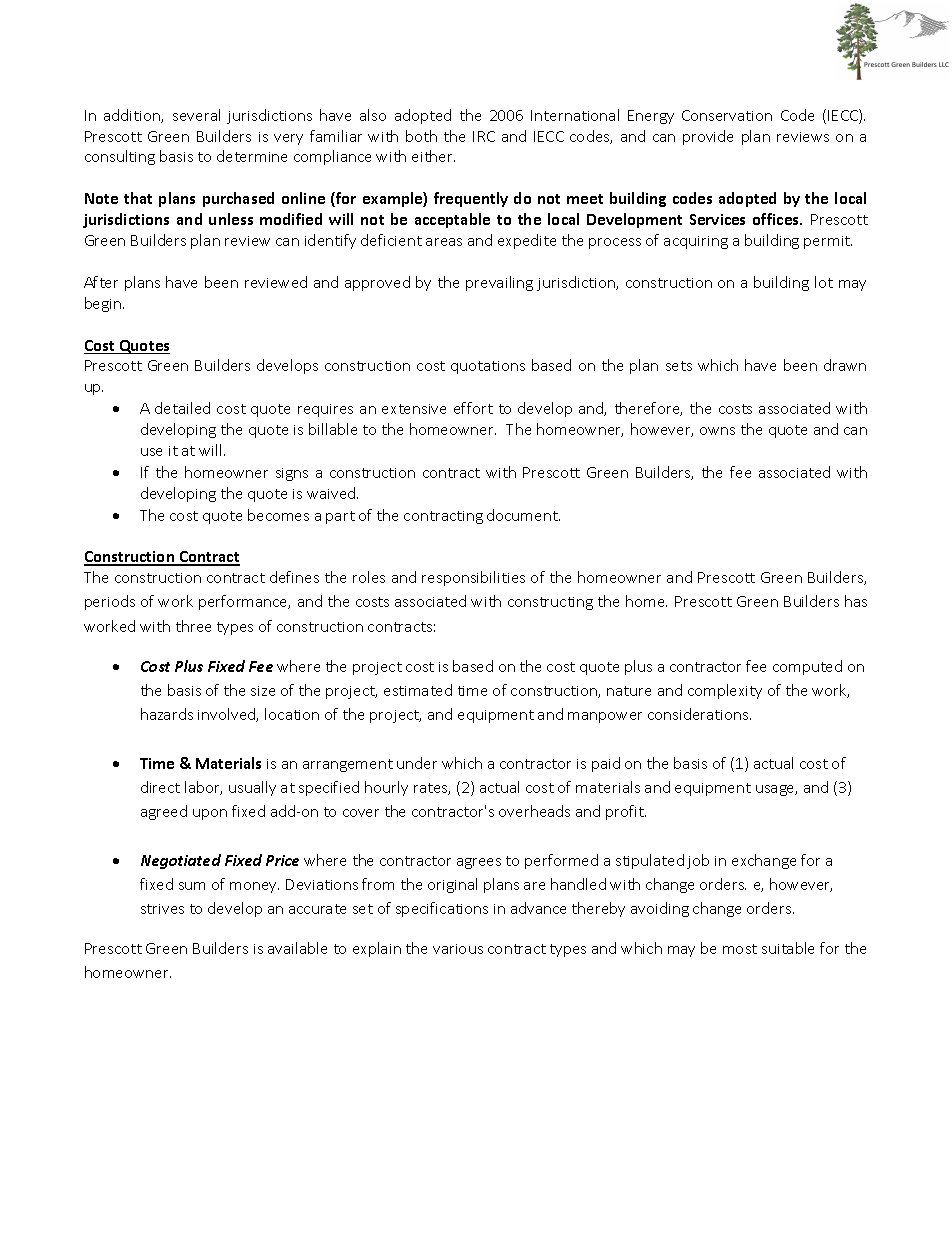 The image size is (952, 1233). What do you see at coordinates (104, 304) in the image?
I see `begin` at bounding box center [104, 304].
